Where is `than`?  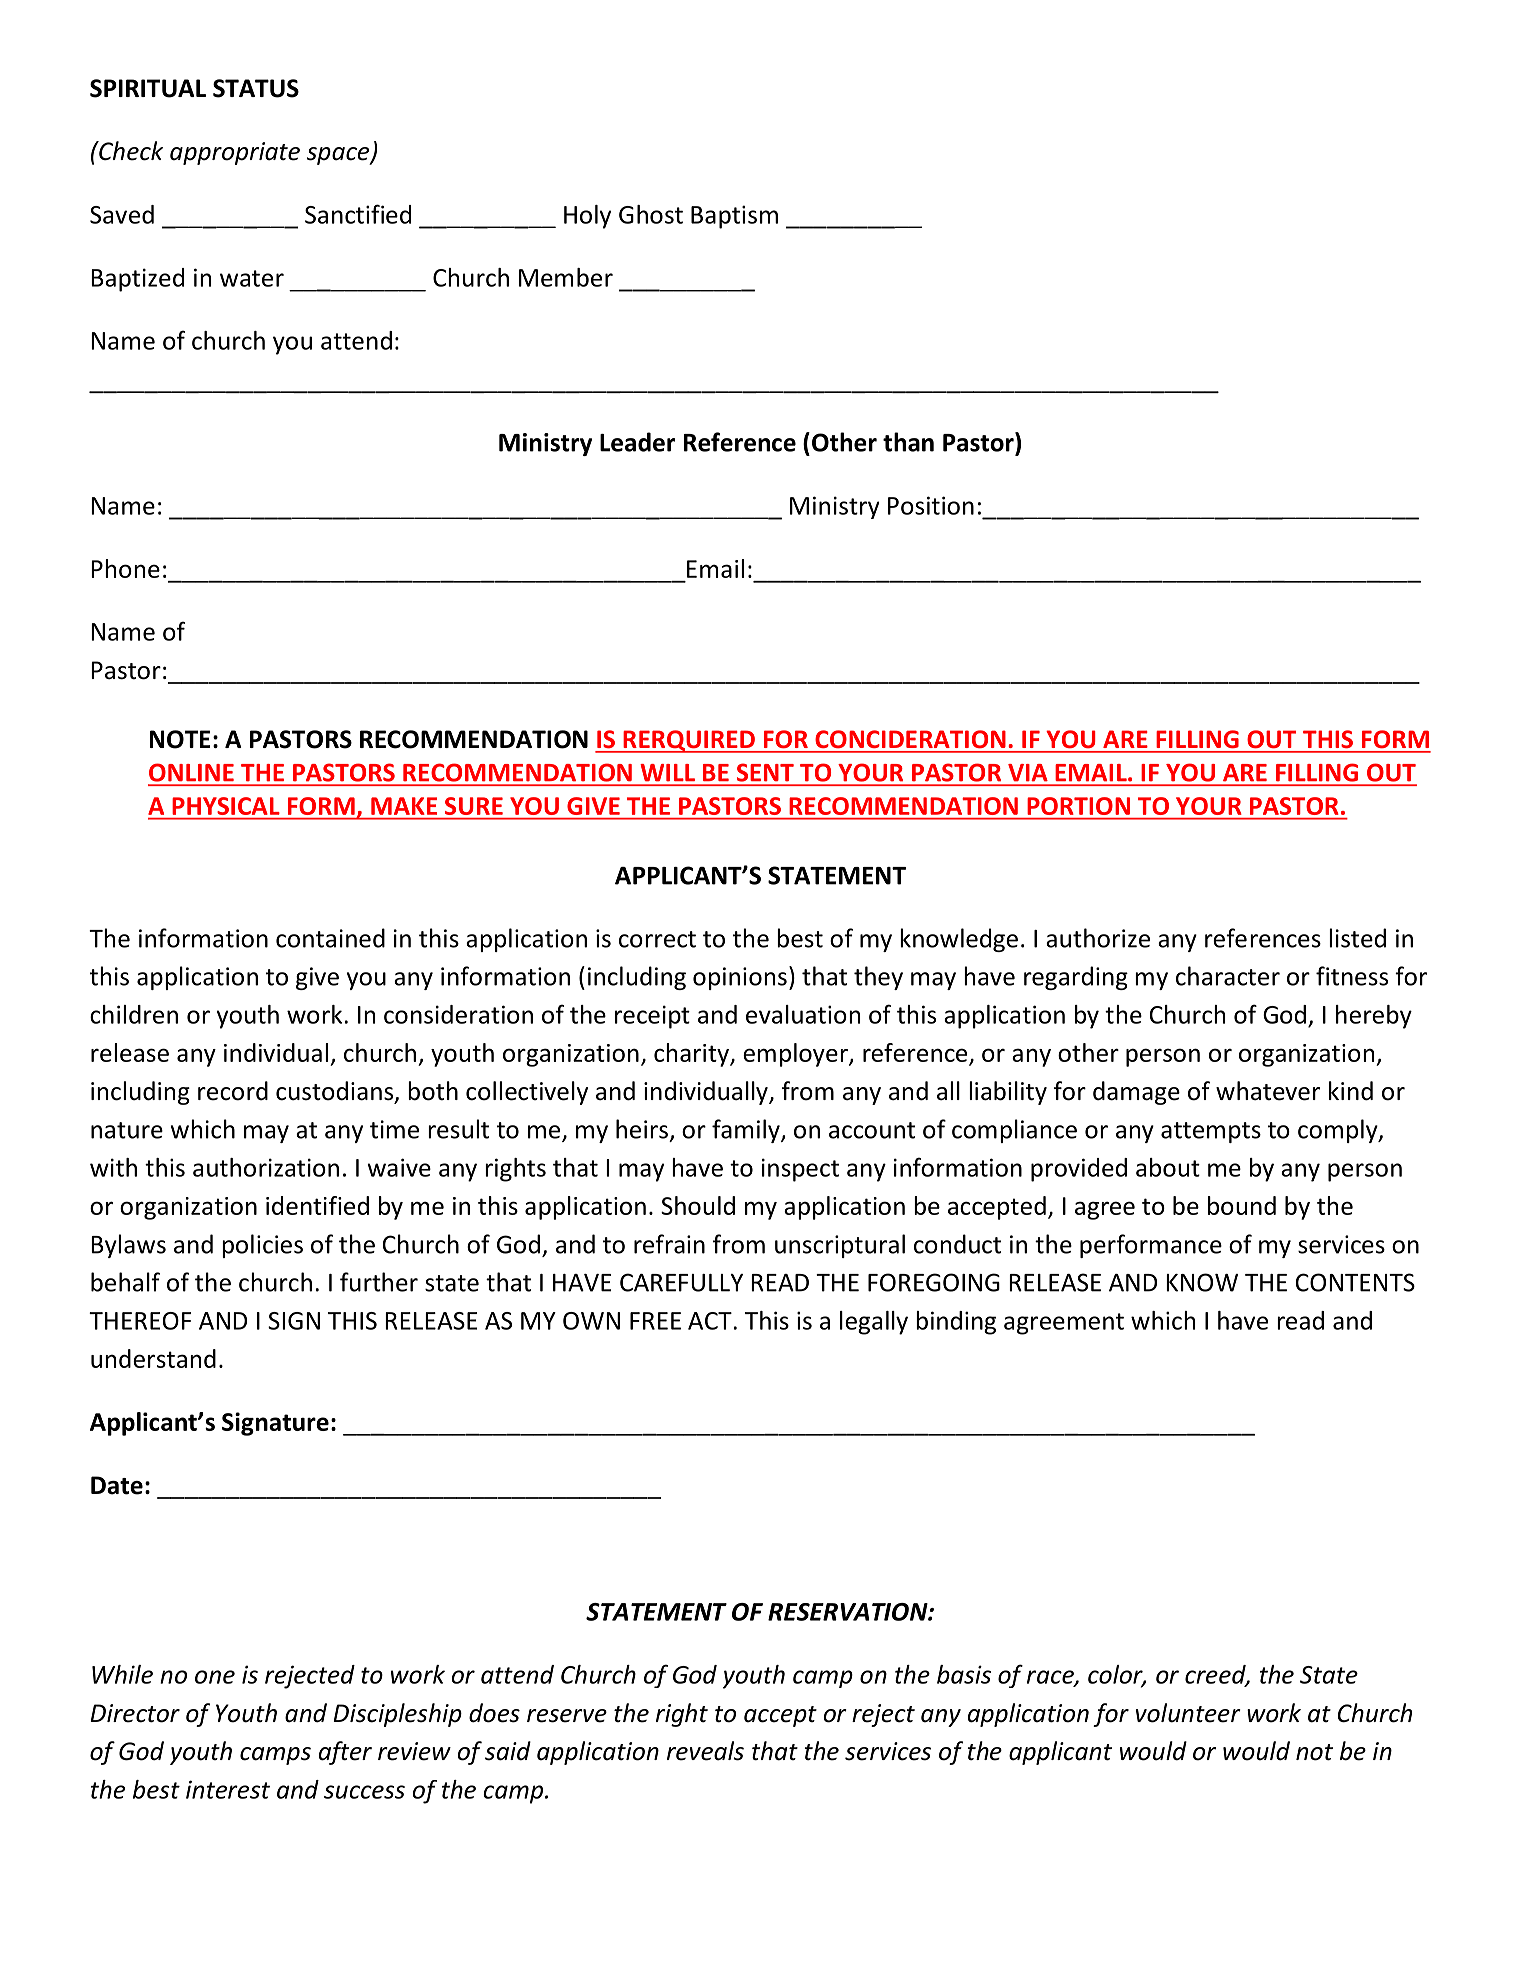
than is located at coordinates (908, 442).
